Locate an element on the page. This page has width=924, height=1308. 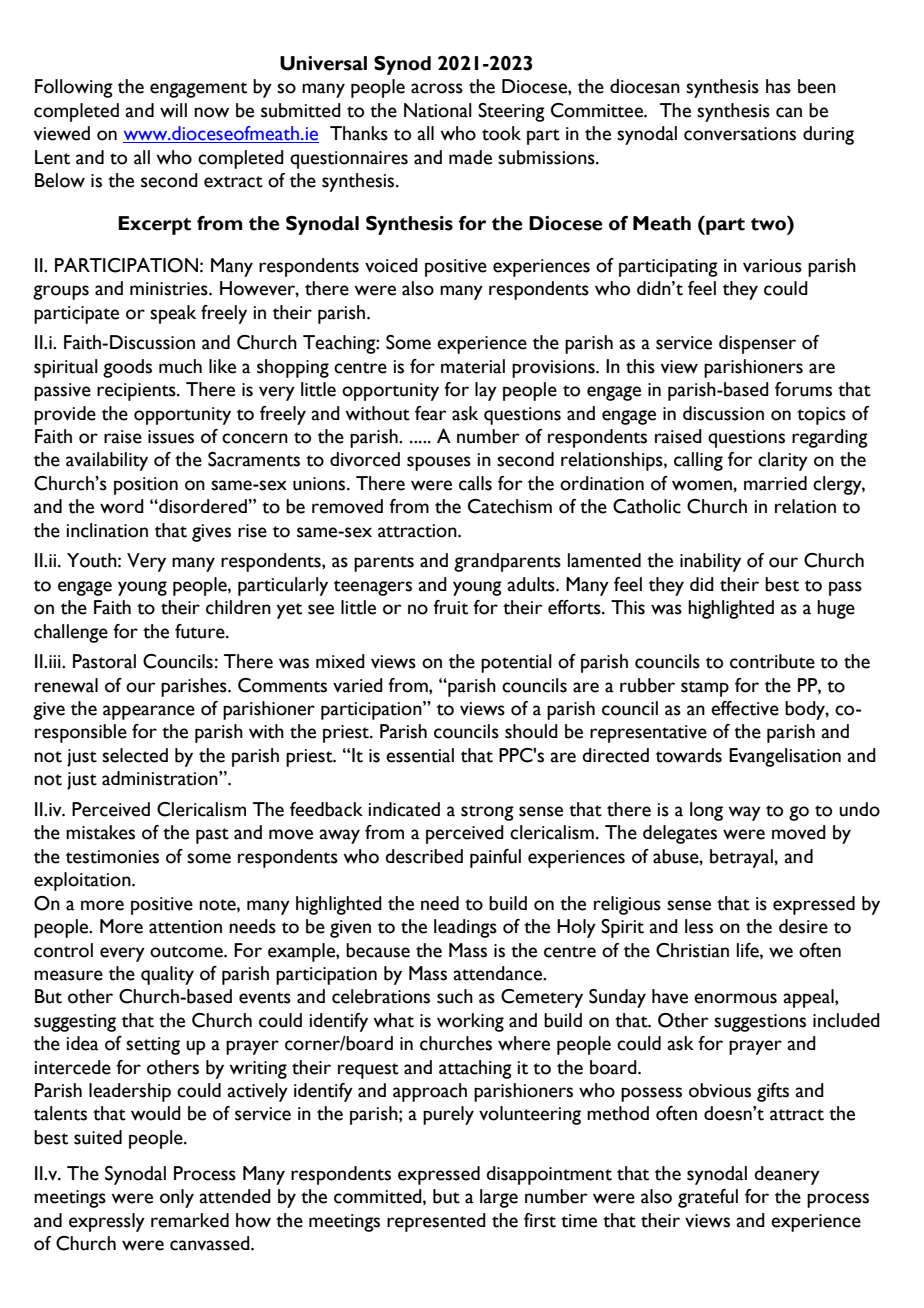
will is located at coordinates (173, 110).
